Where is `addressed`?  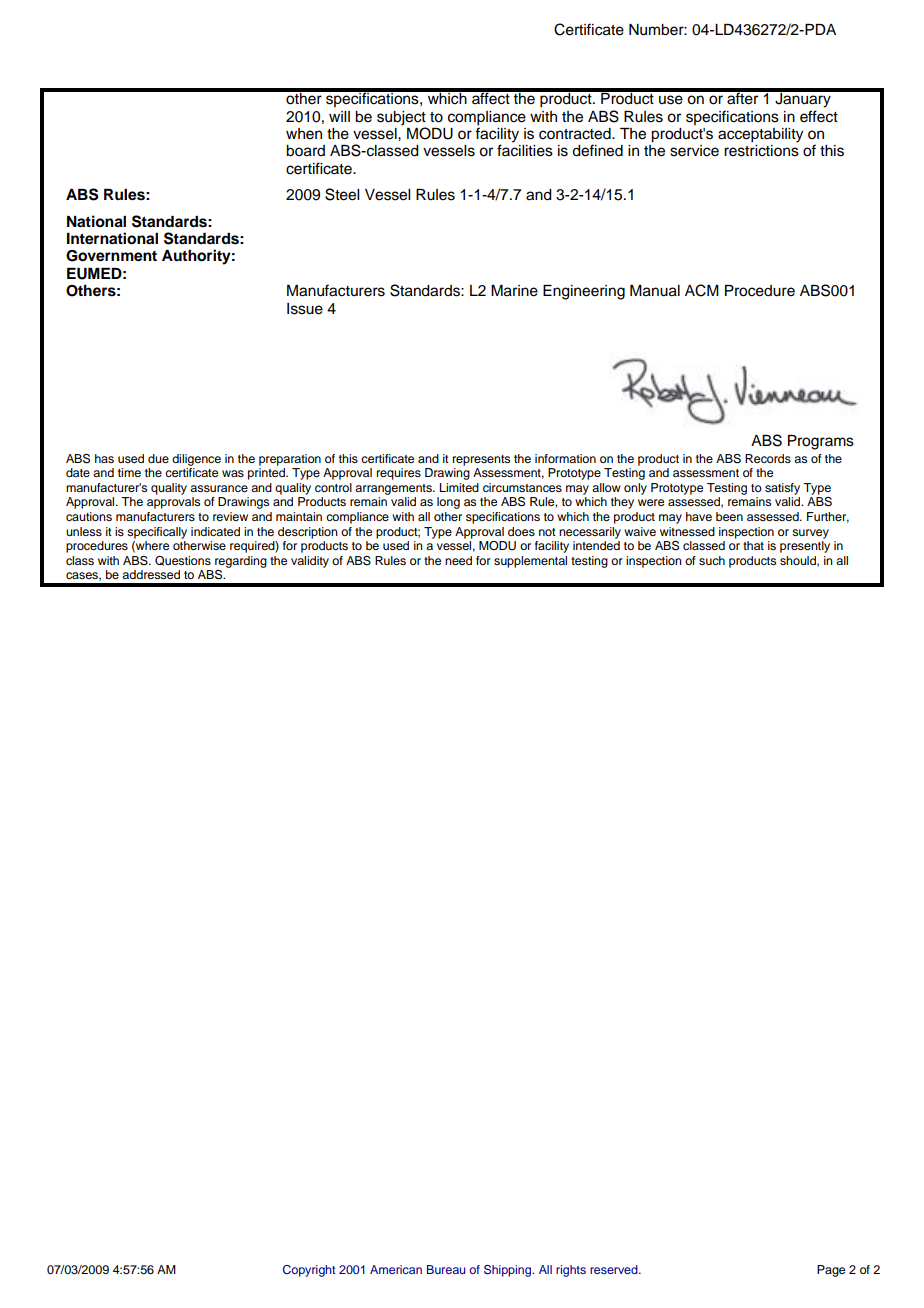
addressed is located at coordinates (151, 574).
